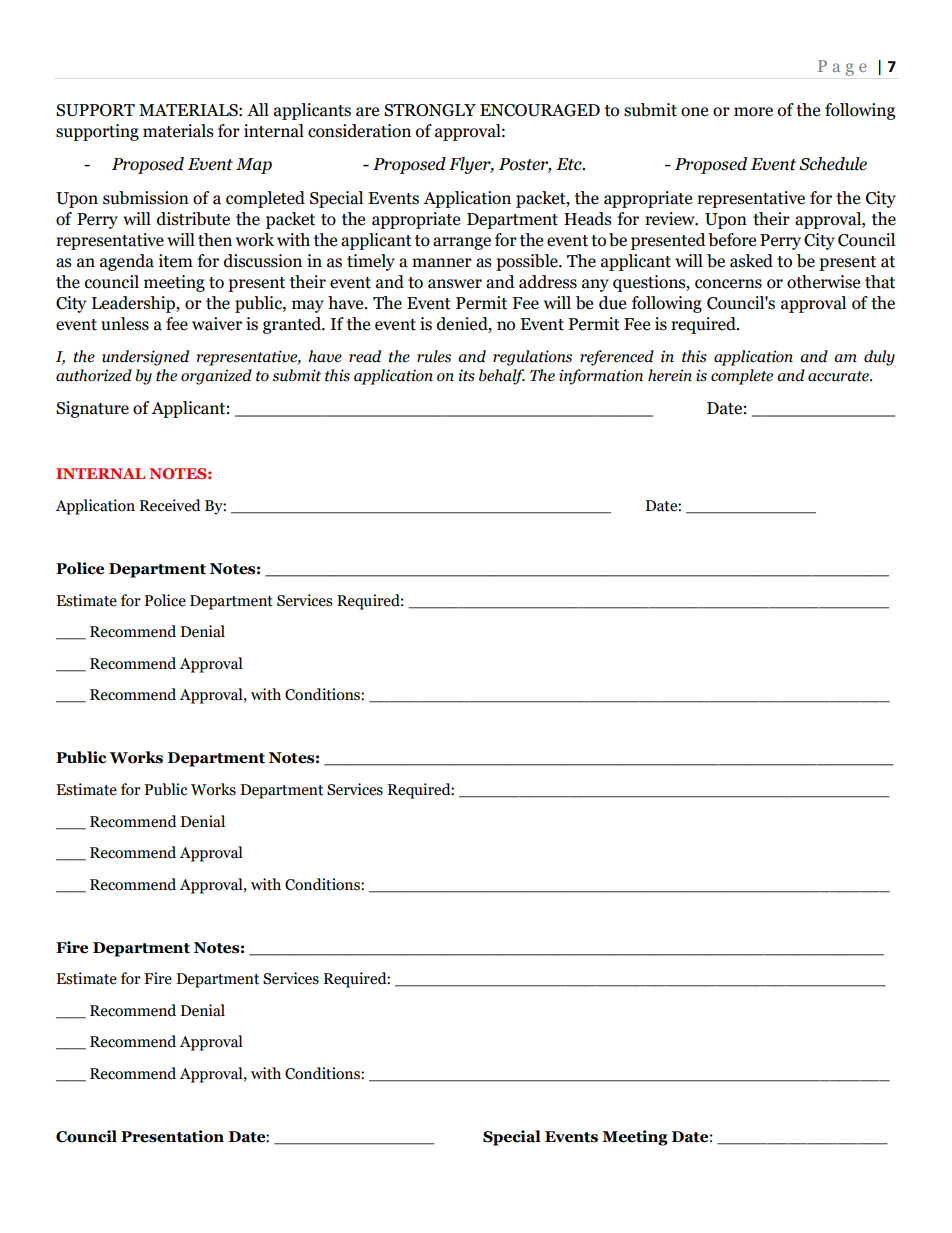  I want to click on Schedule, so click(833, 164).
